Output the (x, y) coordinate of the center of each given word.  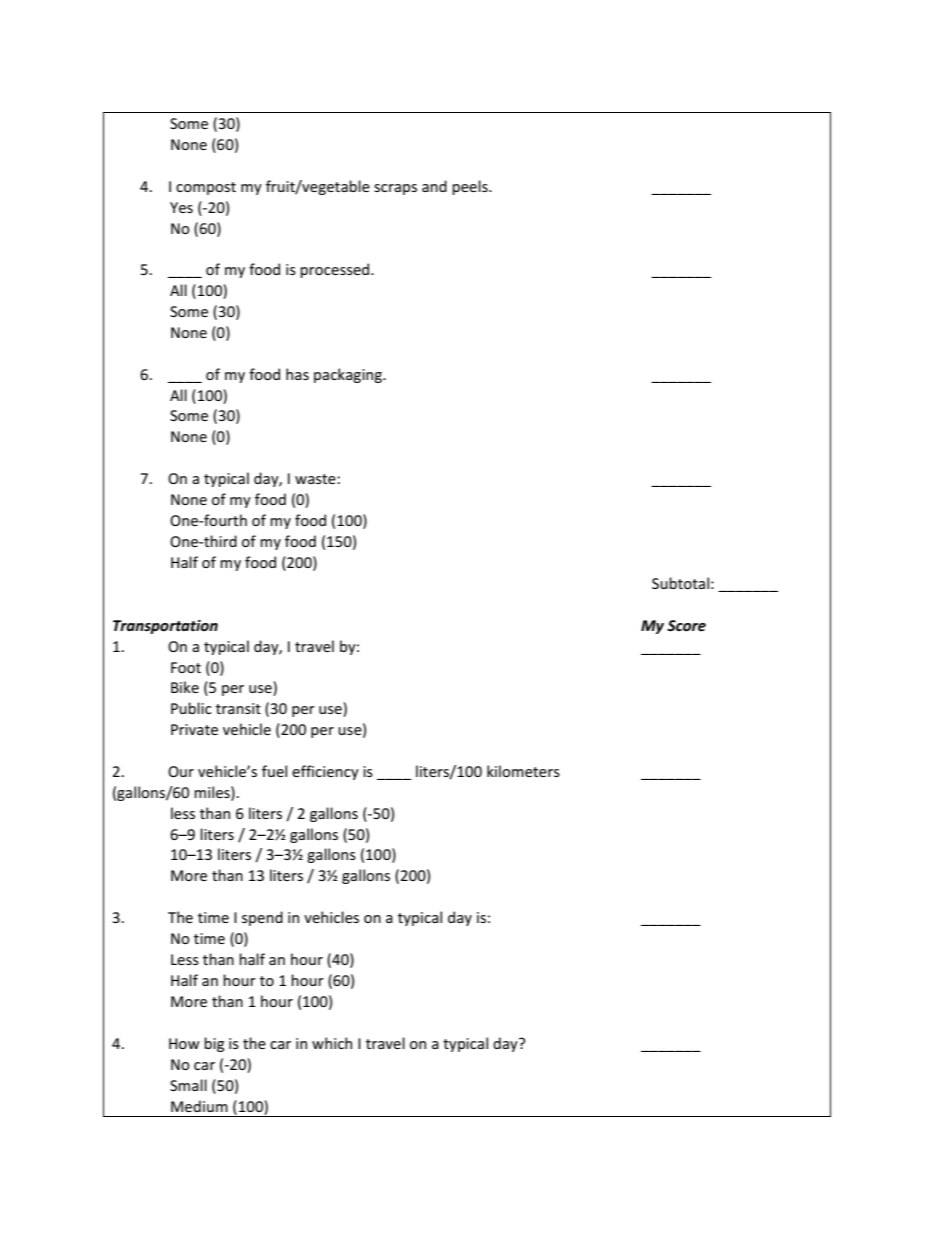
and (434, 186)
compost (206, 188)
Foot (186, 667)
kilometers (523, 771)
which (332, 1043)
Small (188, 1085)
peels (471, 187)
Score (686, 626)
